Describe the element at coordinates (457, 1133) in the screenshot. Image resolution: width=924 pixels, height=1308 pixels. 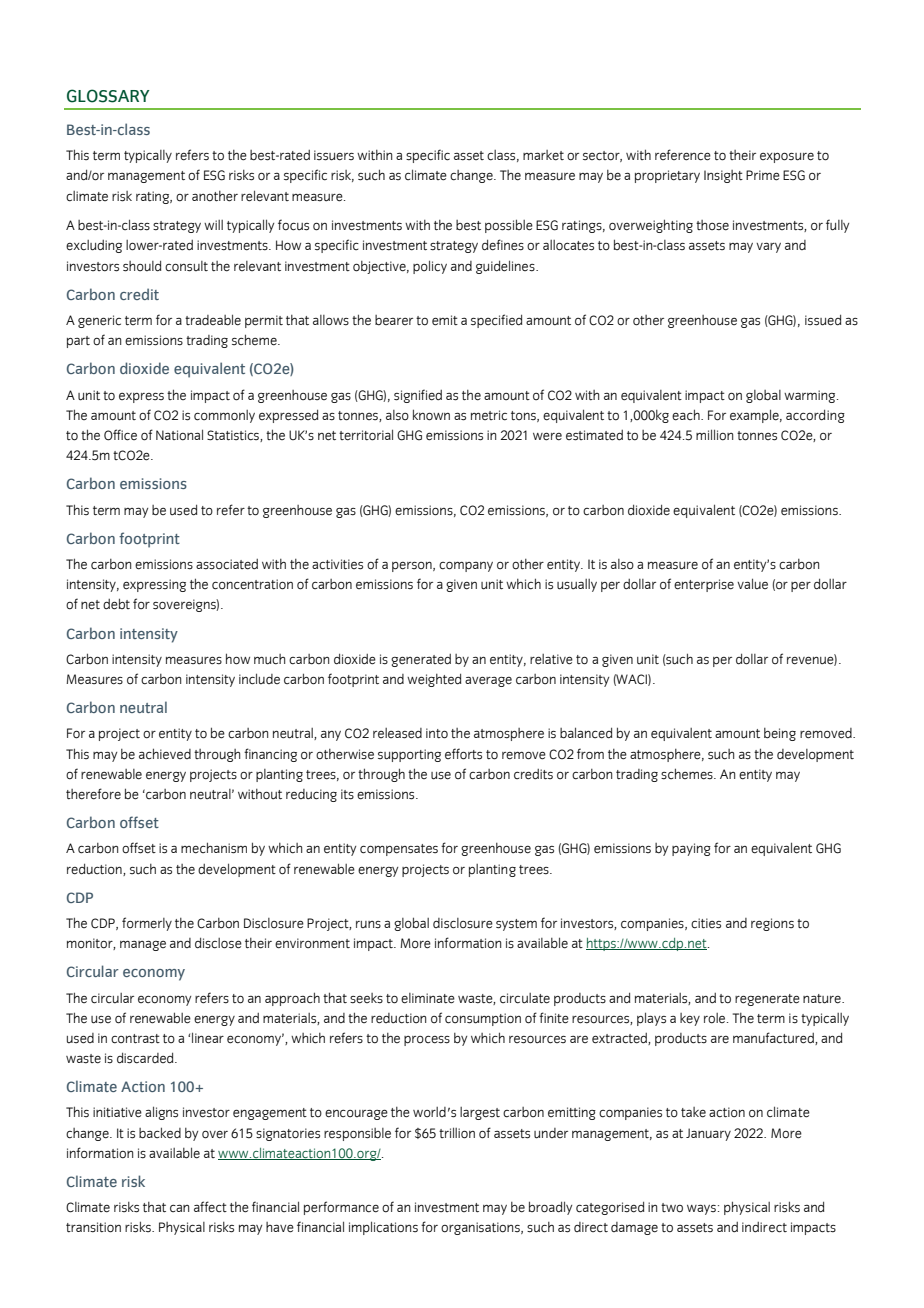
I see `trillion` at that location.
